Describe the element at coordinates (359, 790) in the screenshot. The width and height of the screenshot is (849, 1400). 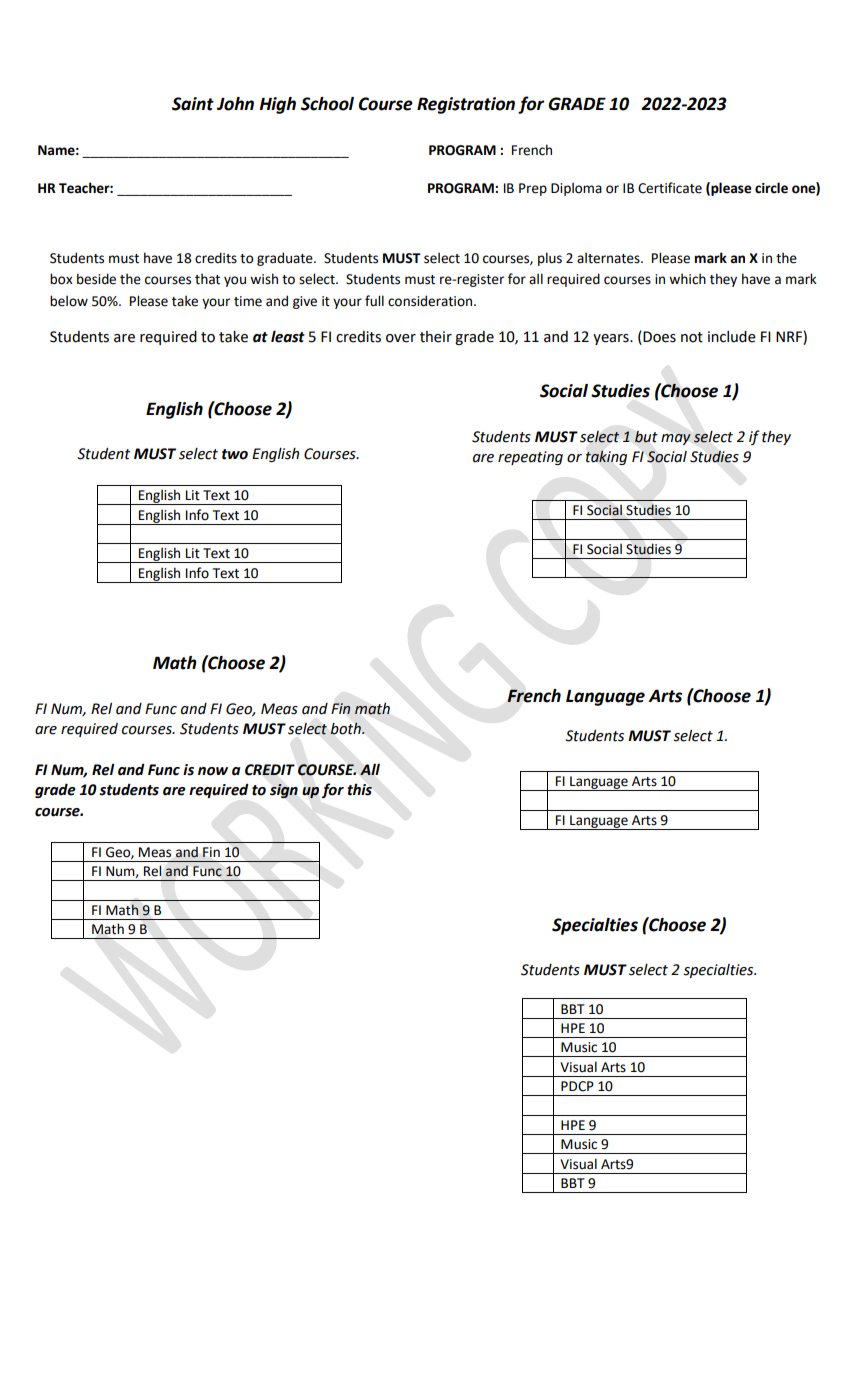
I see `this` at that location.
